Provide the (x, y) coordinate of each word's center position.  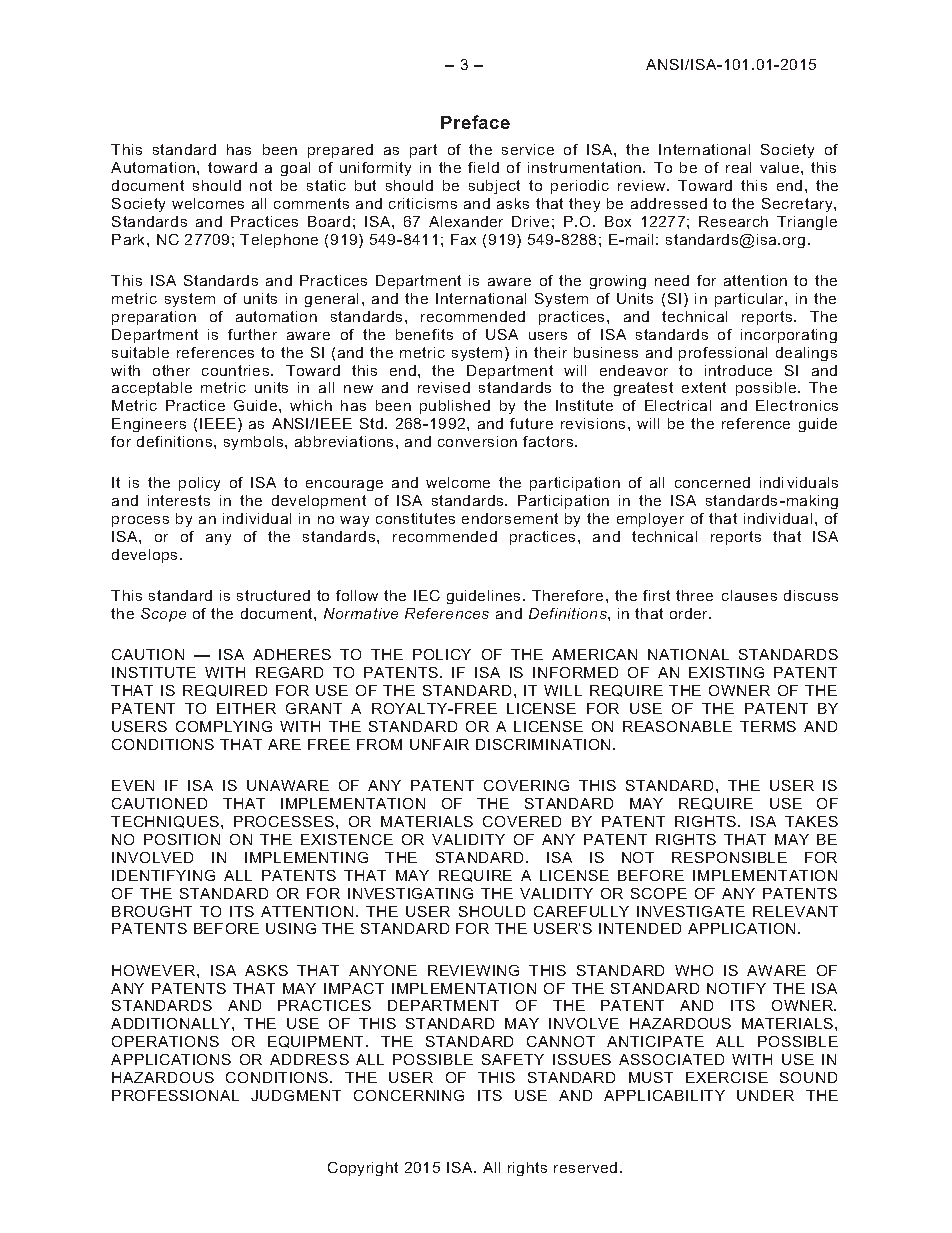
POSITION (182, 839)
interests (179, 500)
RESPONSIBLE (729, 857)
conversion (477, 441)
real (738, 167)
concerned (712, 482)
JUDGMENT (296, 1095)
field (483, 167)
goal (295, 169)
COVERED (522, 821)
